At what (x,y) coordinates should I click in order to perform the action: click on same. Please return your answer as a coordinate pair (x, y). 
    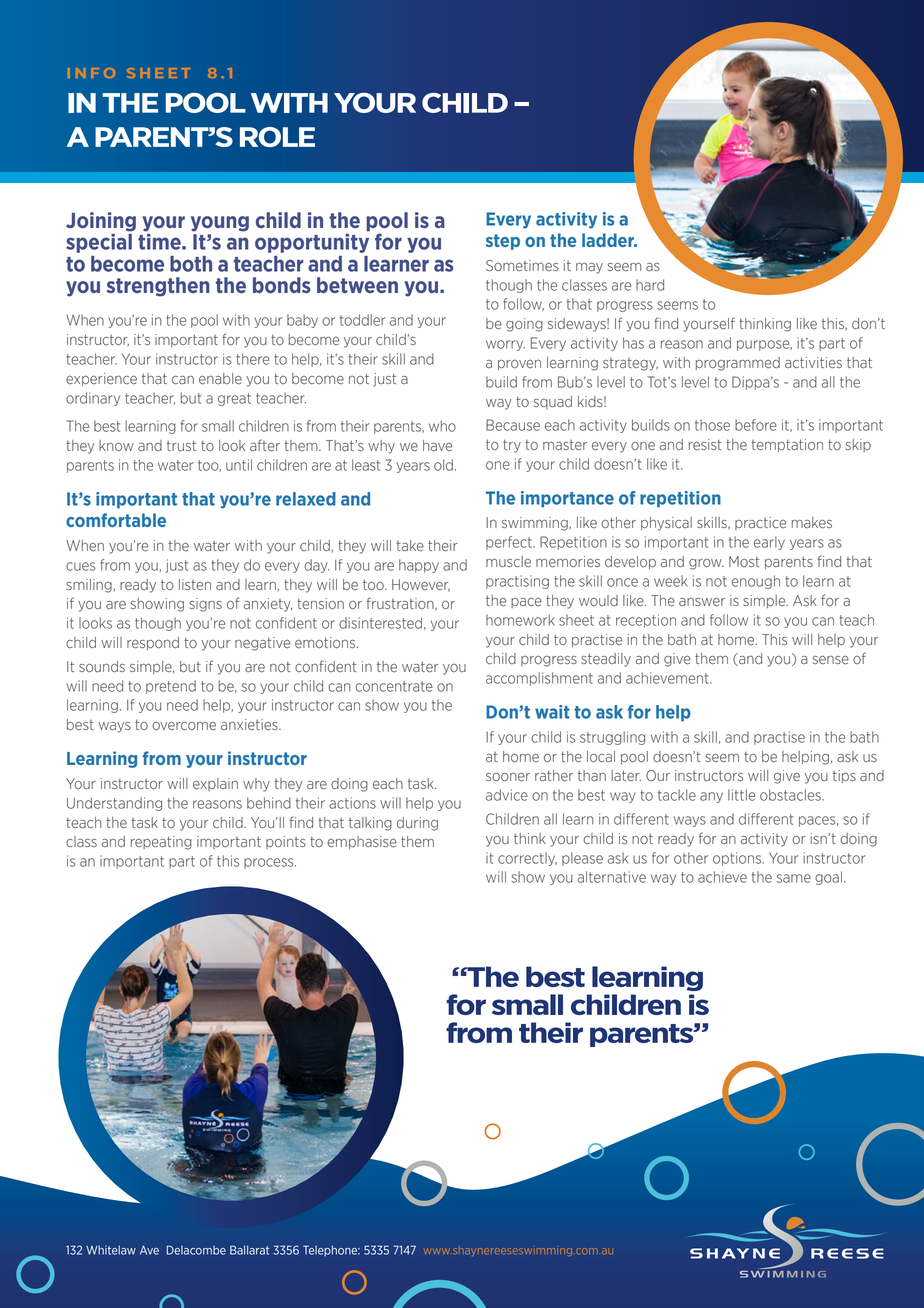
    Looking at the image, I should click on (794, 878).
